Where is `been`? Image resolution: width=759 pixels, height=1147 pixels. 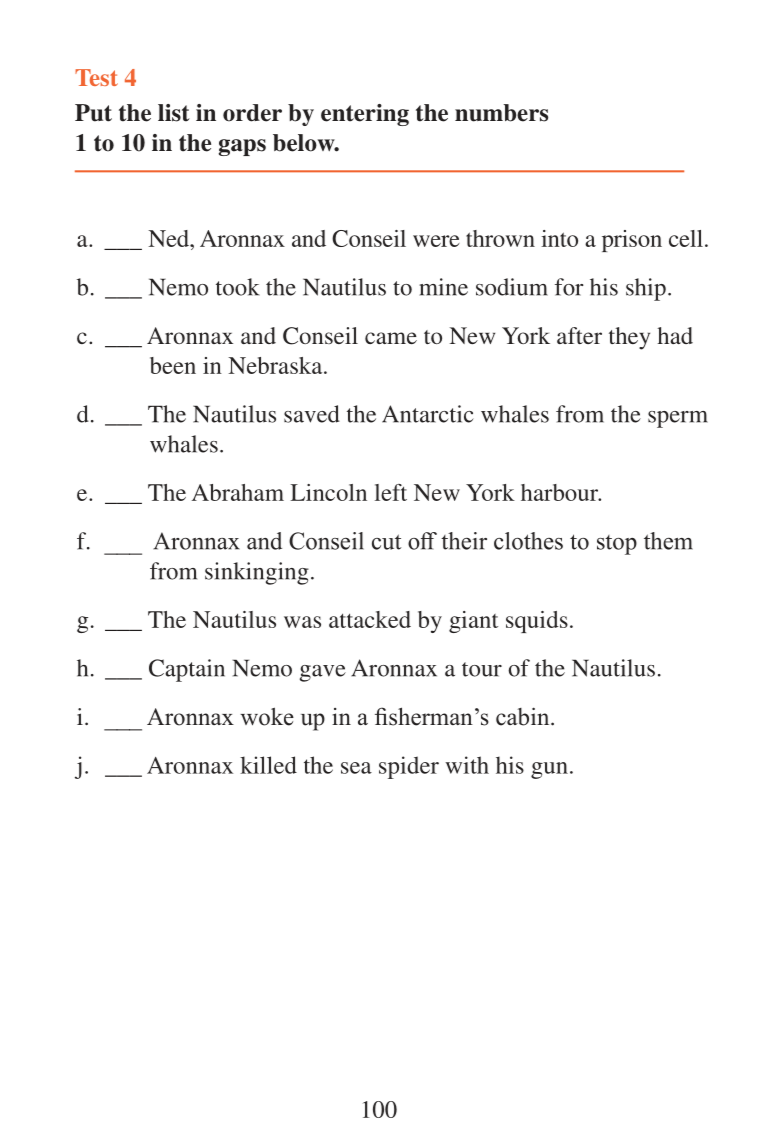
been is located at coordinates (173, 365).
